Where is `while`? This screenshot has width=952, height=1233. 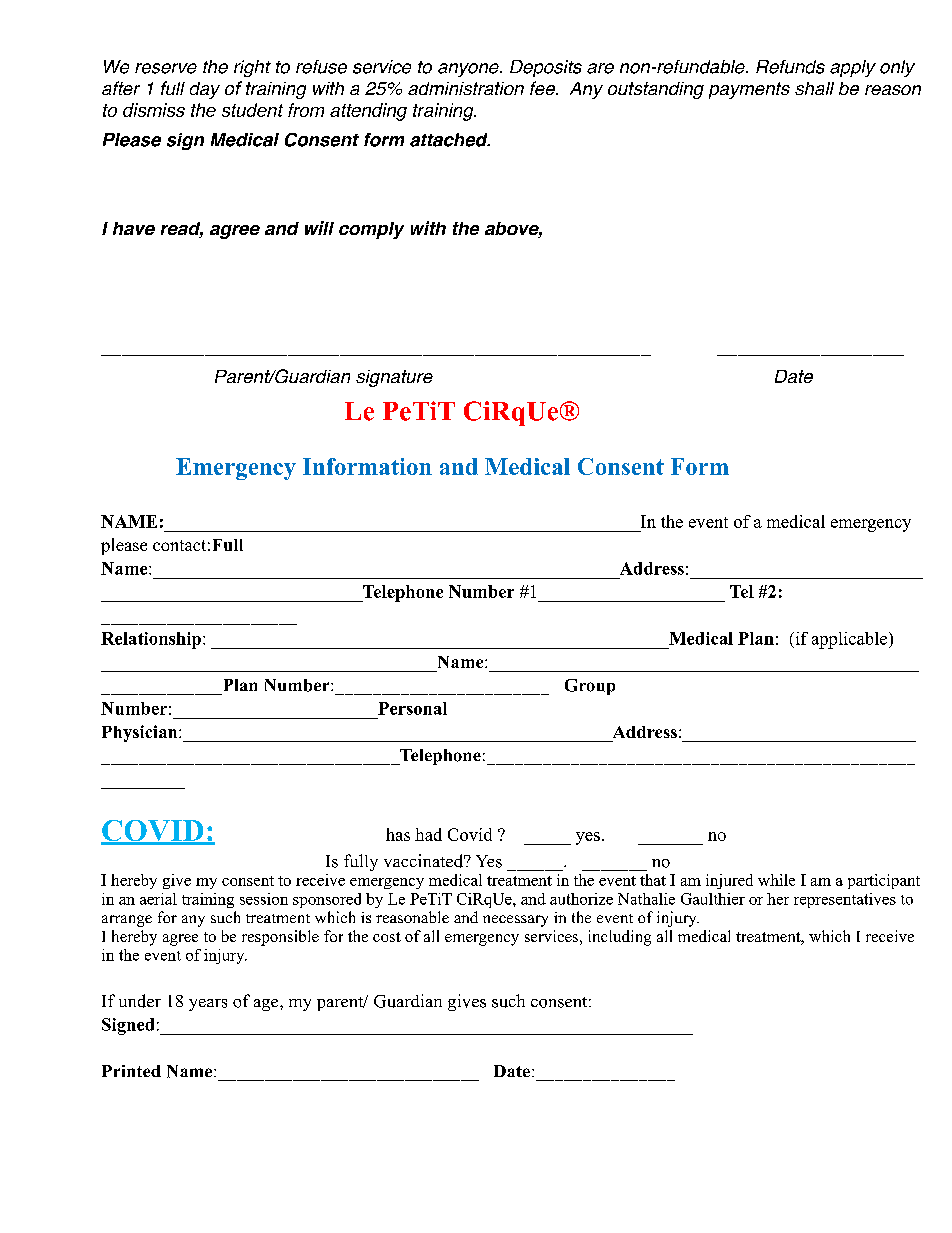 while is located at coordinates (776, 880).
